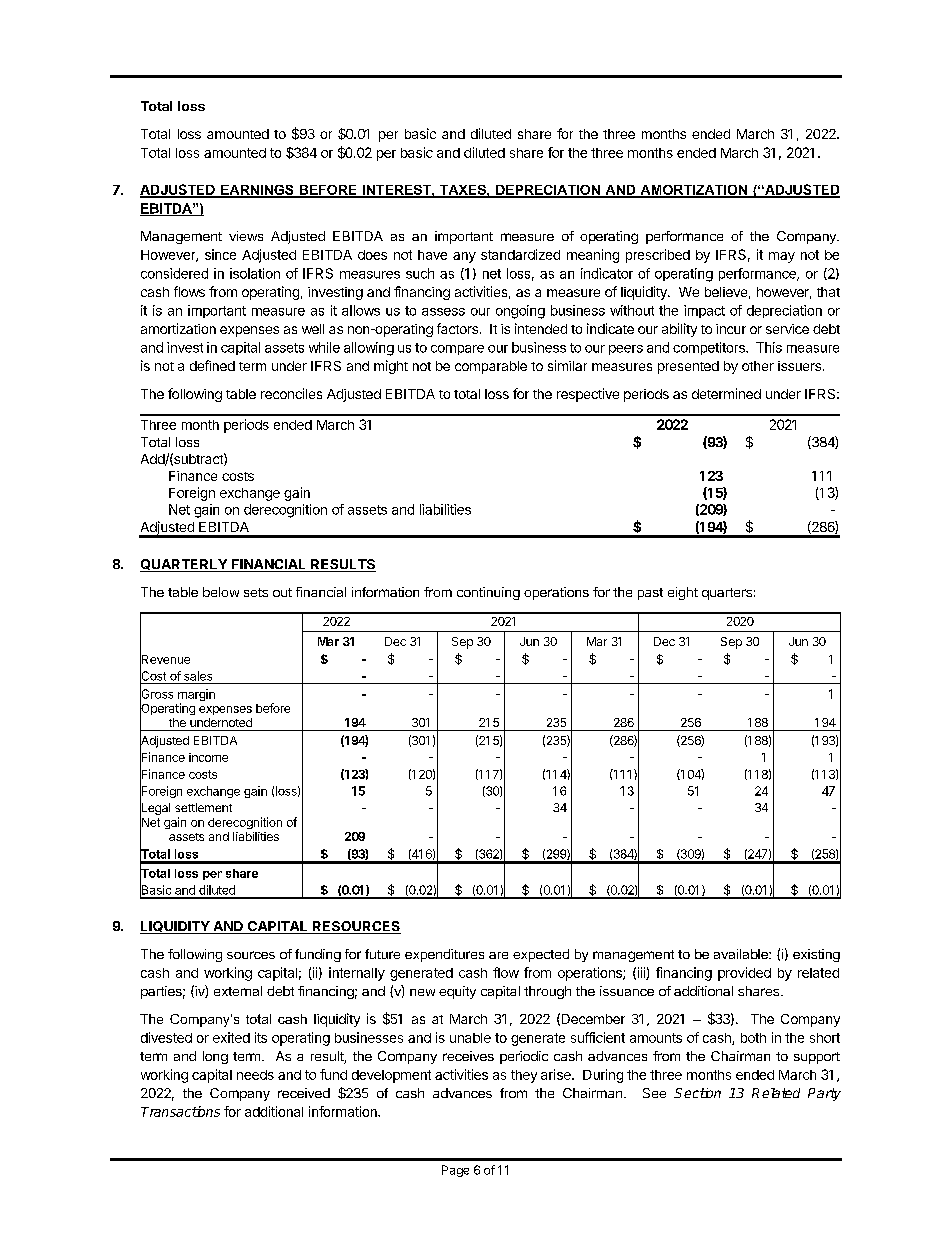 This screenshot has height=1233, width=952. I want to click on QUARTERLY, so click(184, 565).
